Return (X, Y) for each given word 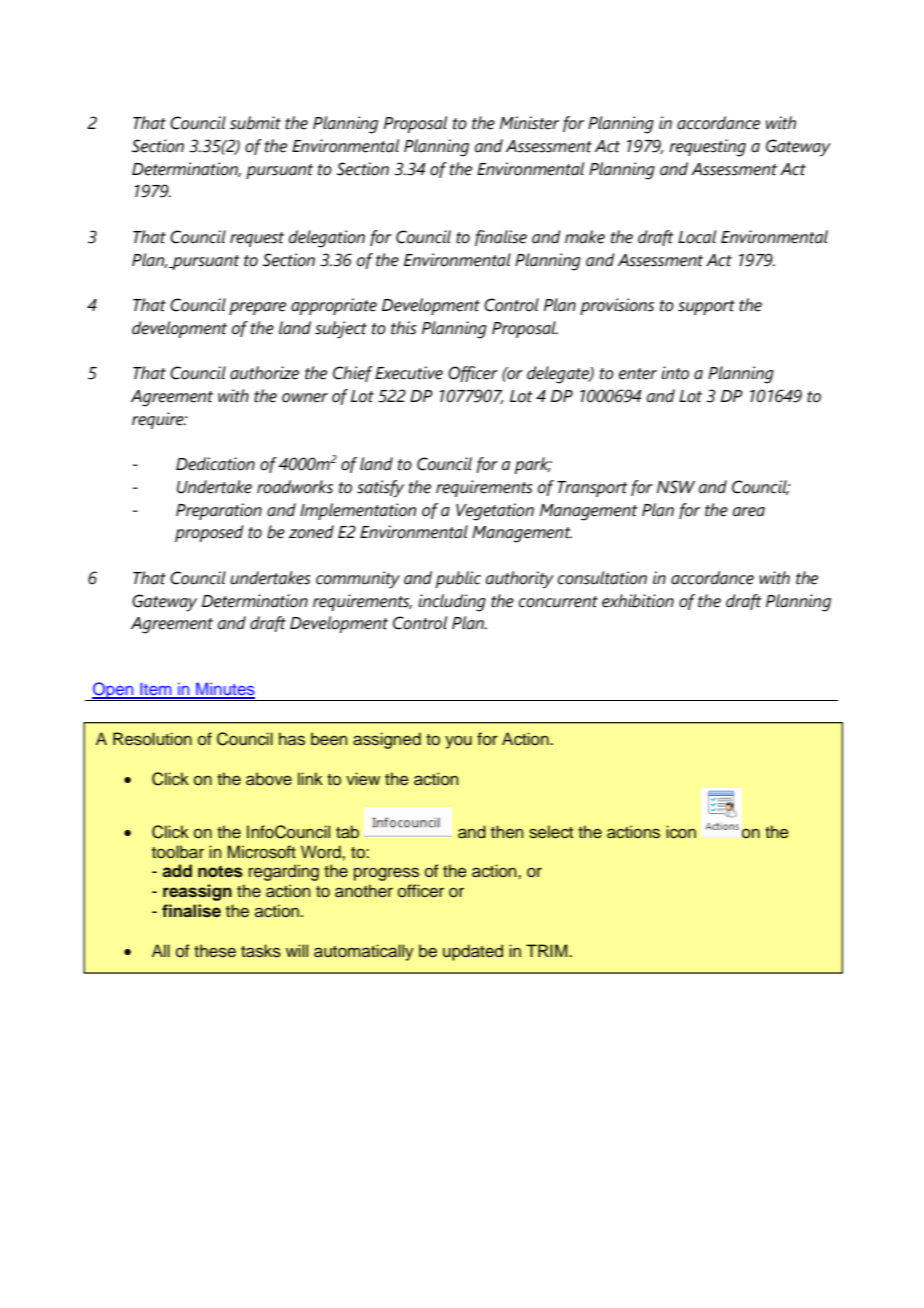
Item (156, 690)
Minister (529, 123)
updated (473, 952)
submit (255, 123)
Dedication (215, 464)
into (675, 373)
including (452, 603)
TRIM (548, 950)
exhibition (638, 601)
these (215, 951)
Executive (409, 373)
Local (697, 237)
